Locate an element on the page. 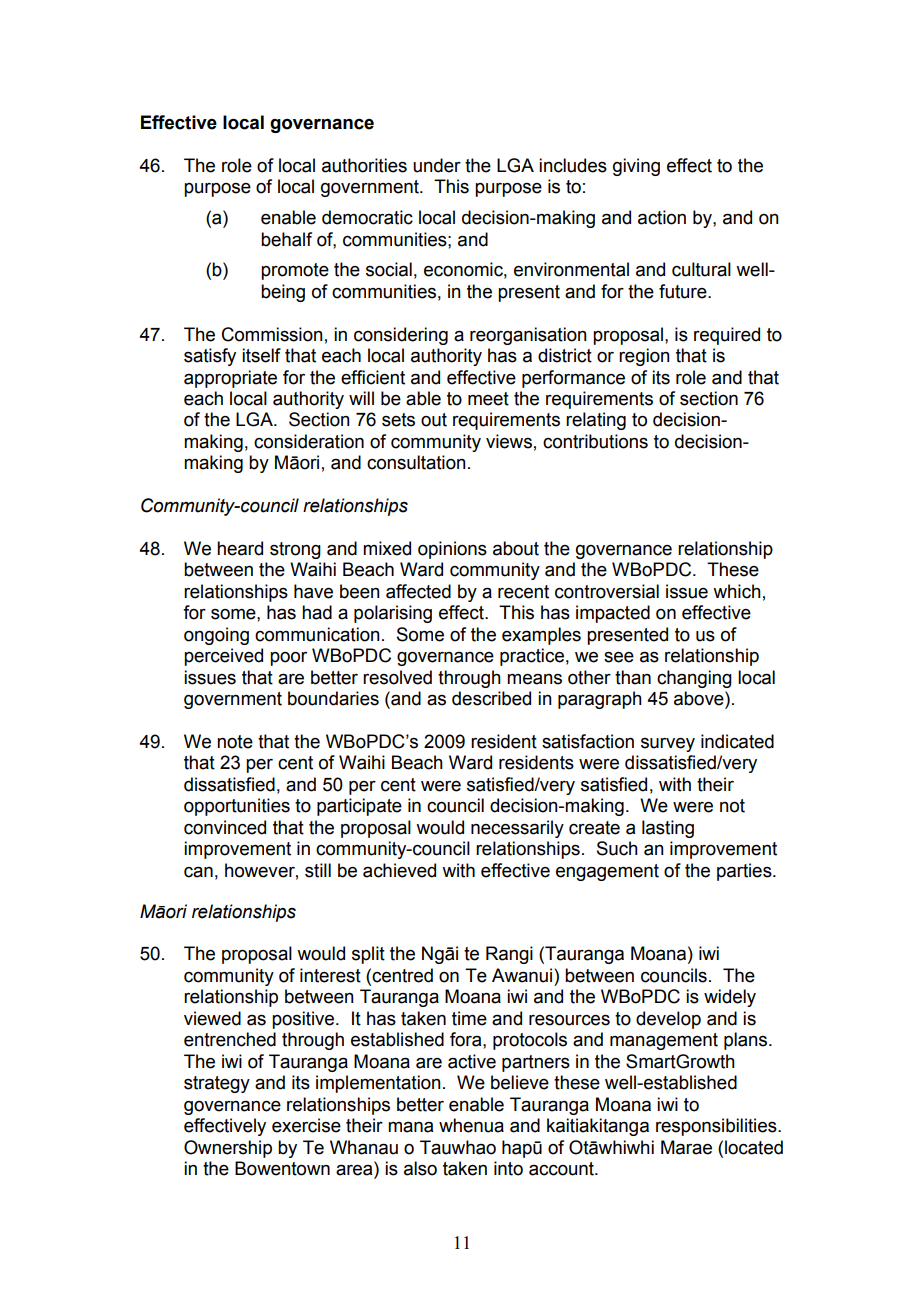 This image has height=1308, width=924. under is located at coordinates (437, 165).
